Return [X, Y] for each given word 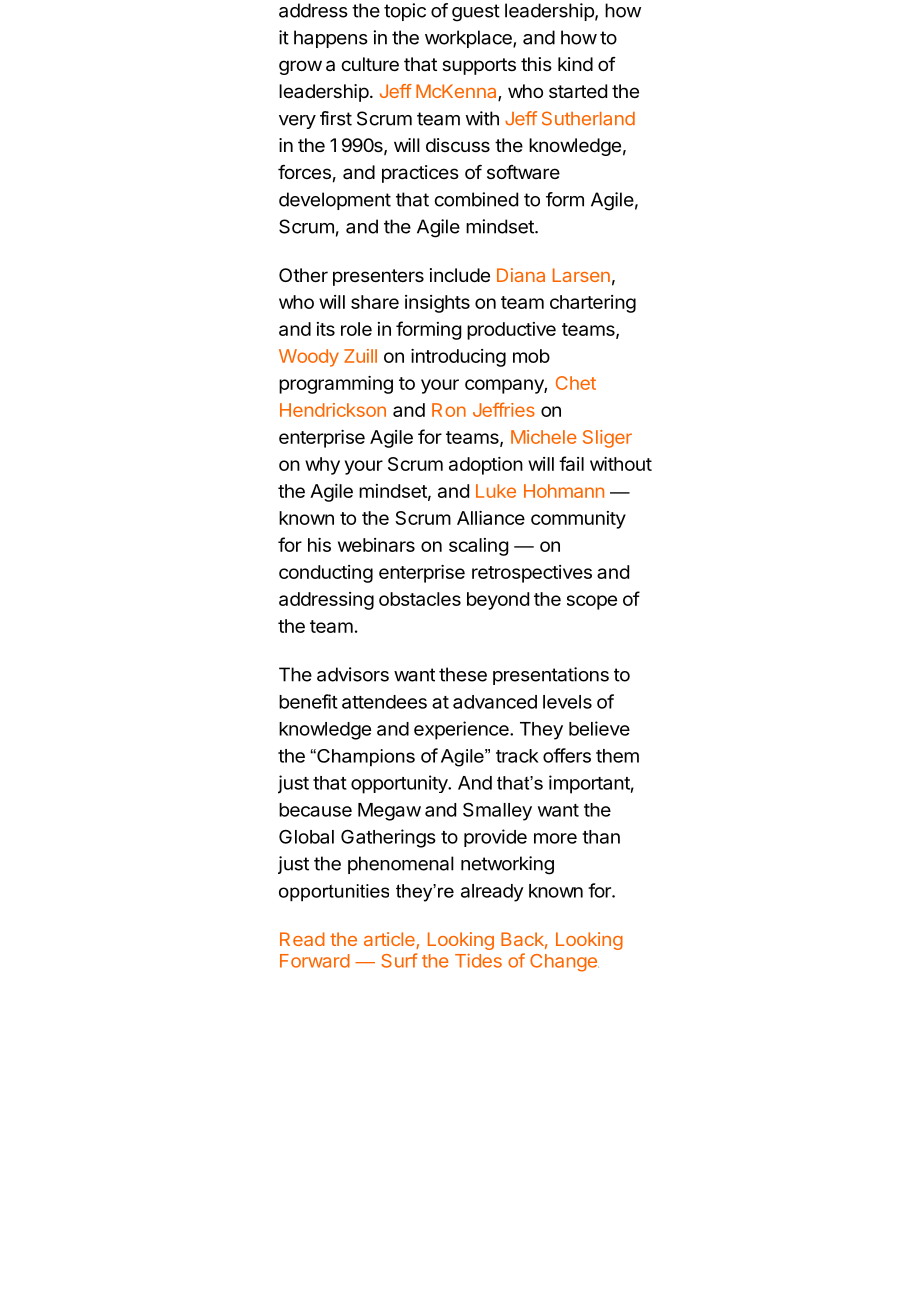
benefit [308, 701]
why [322, 466]
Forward [315, 961]
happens [331, 39]
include [460, 275]
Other [303, 275]
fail [571, 463]
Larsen [581, 275]
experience [462, 730]
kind [575, 64]
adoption [486, 466]
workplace [469, 39]
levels [567, 702]
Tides [478, 960]
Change [564, 963]
